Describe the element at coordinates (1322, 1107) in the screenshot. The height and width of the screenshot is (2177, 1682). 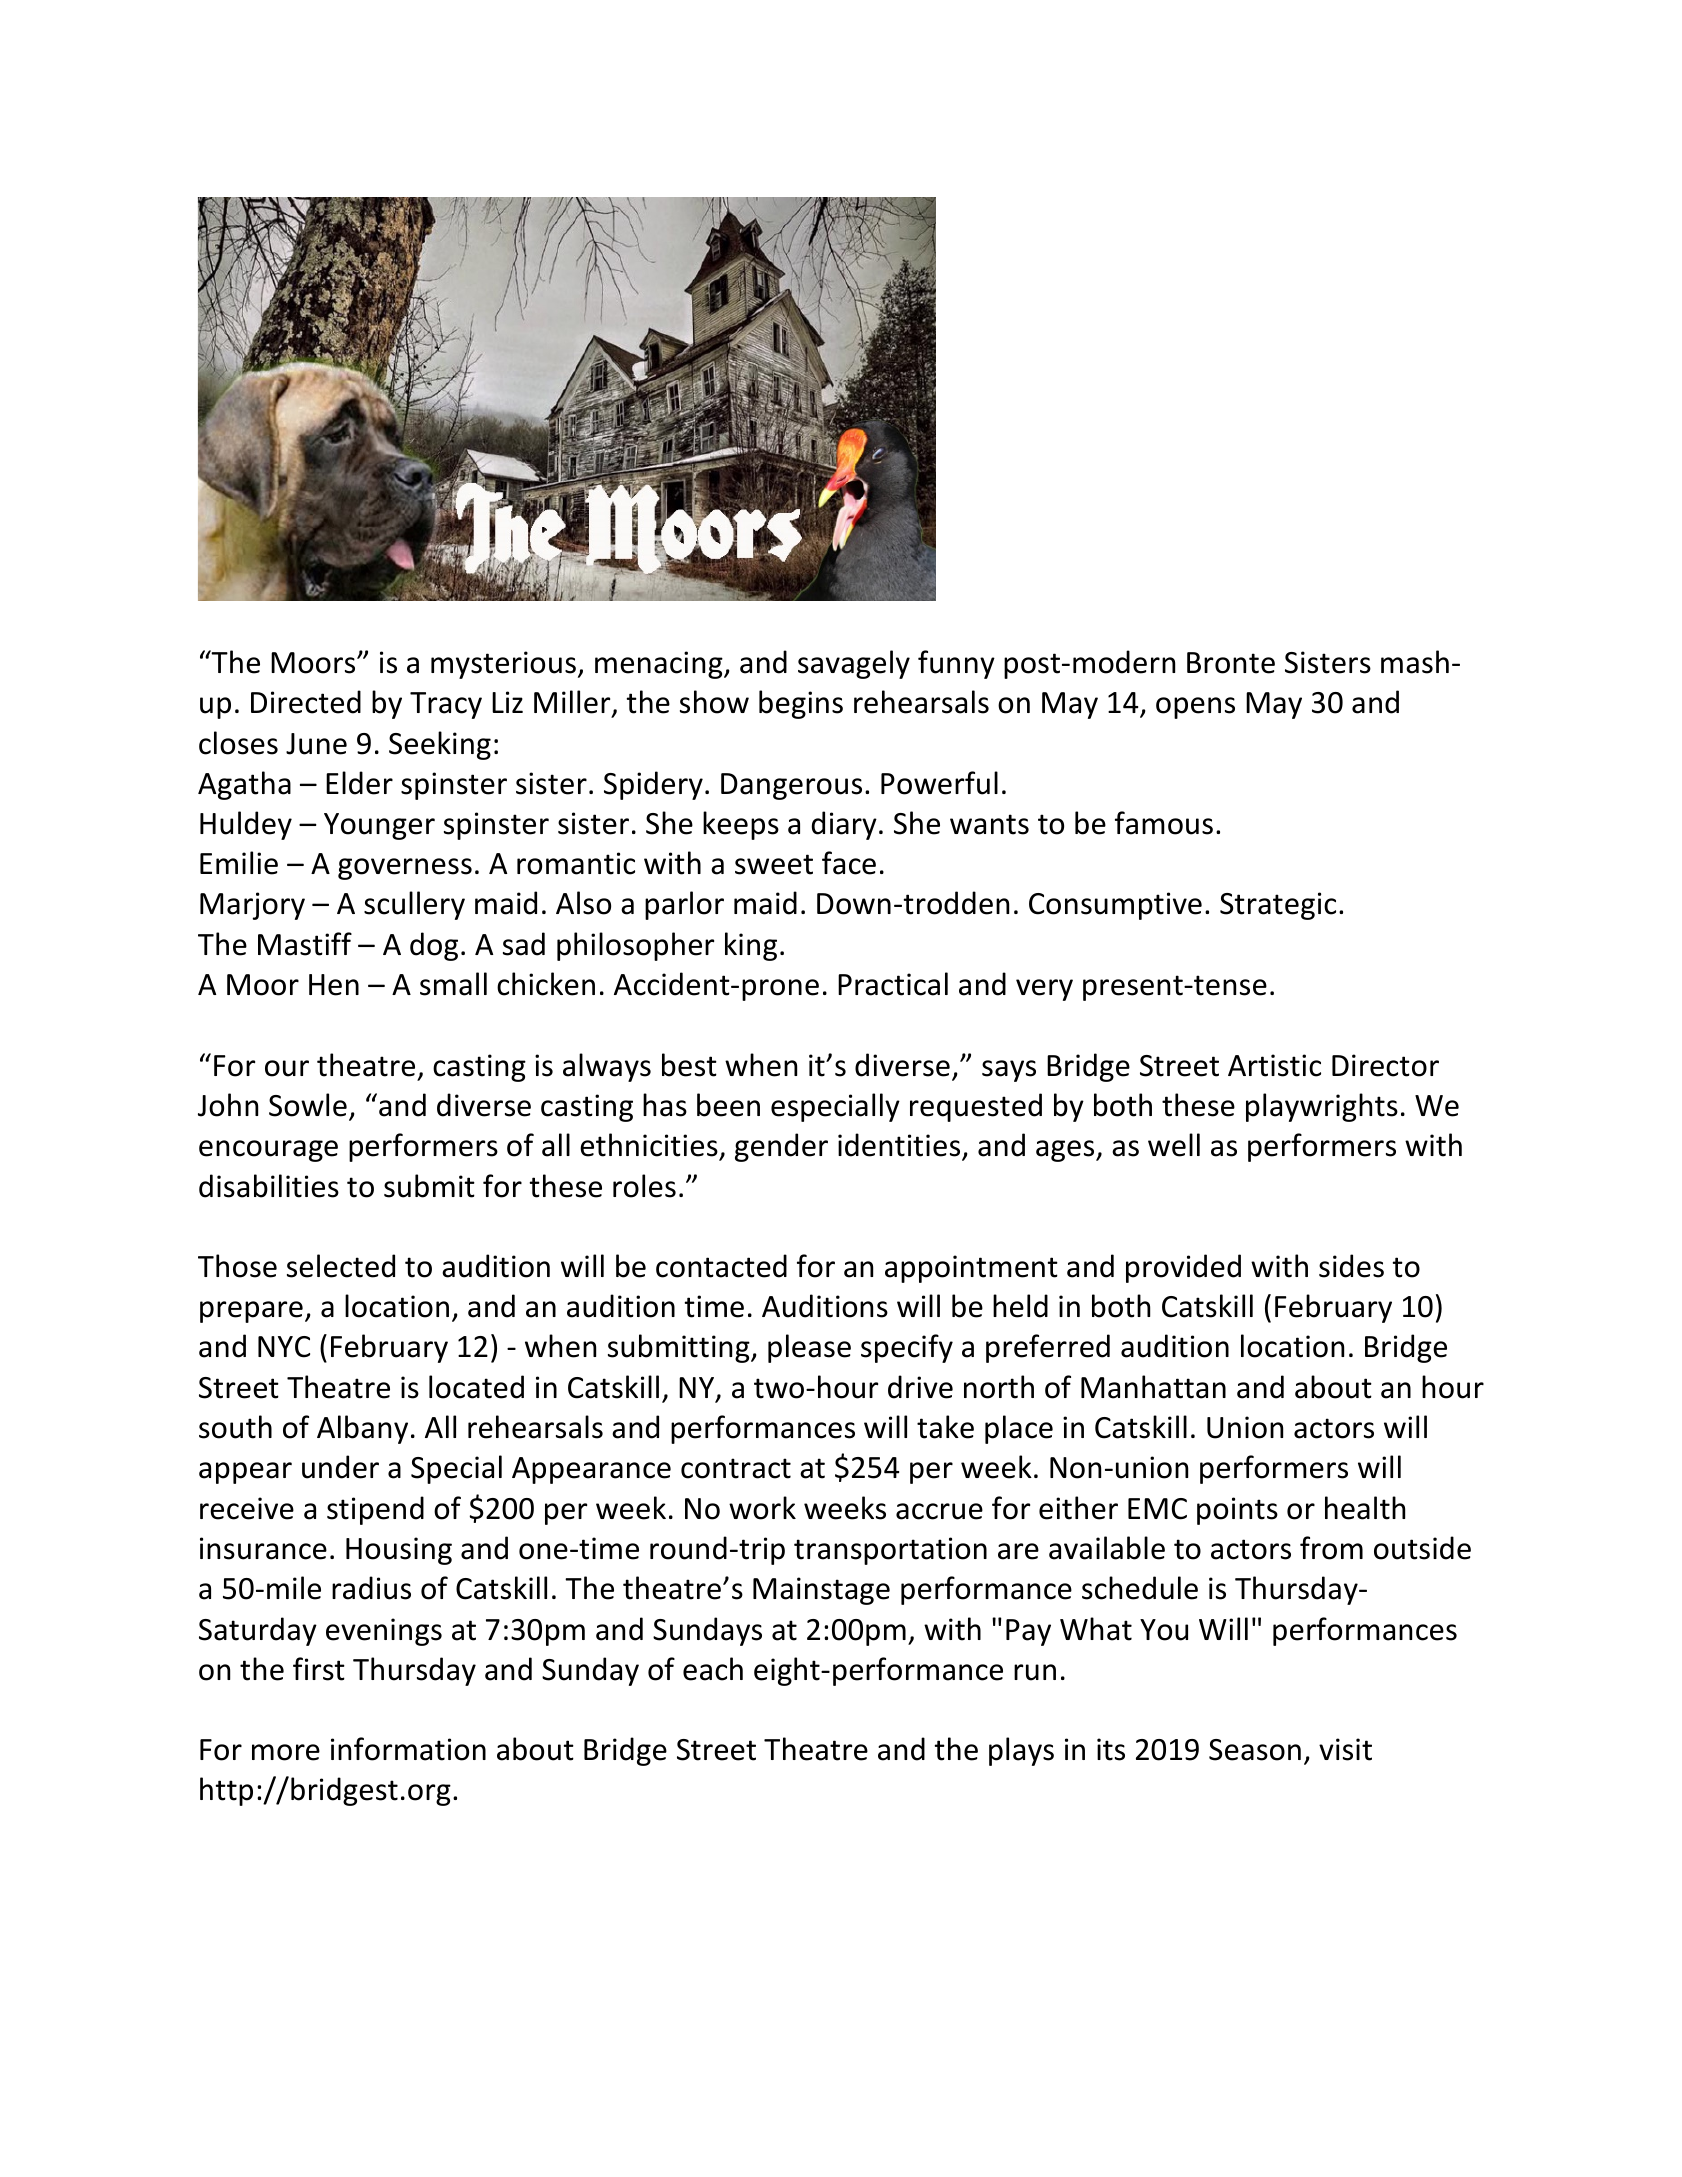
I see `playwrights` at that location.
